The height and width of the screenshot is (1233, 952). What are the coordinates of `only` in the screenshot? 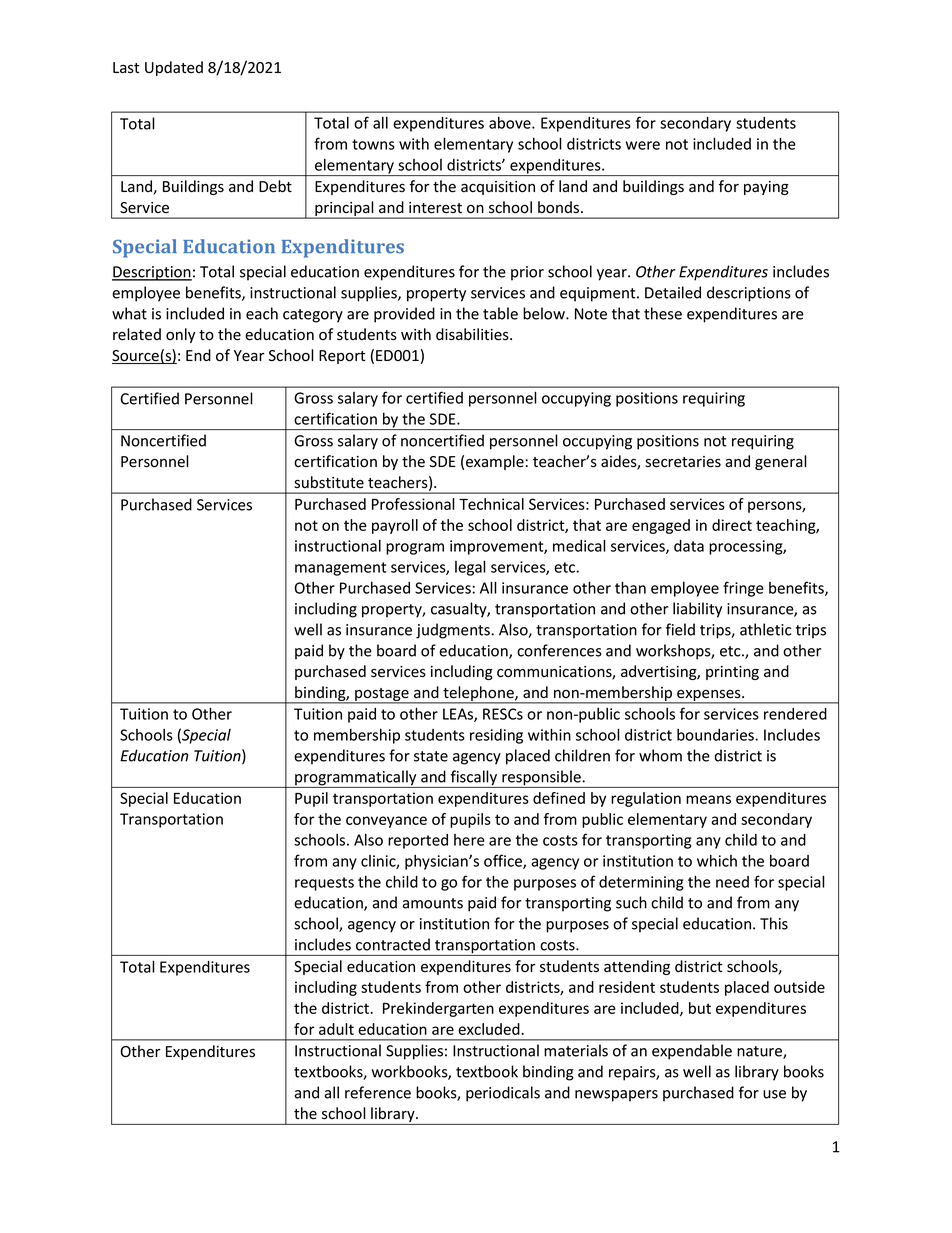 It's located at (180, 335).
